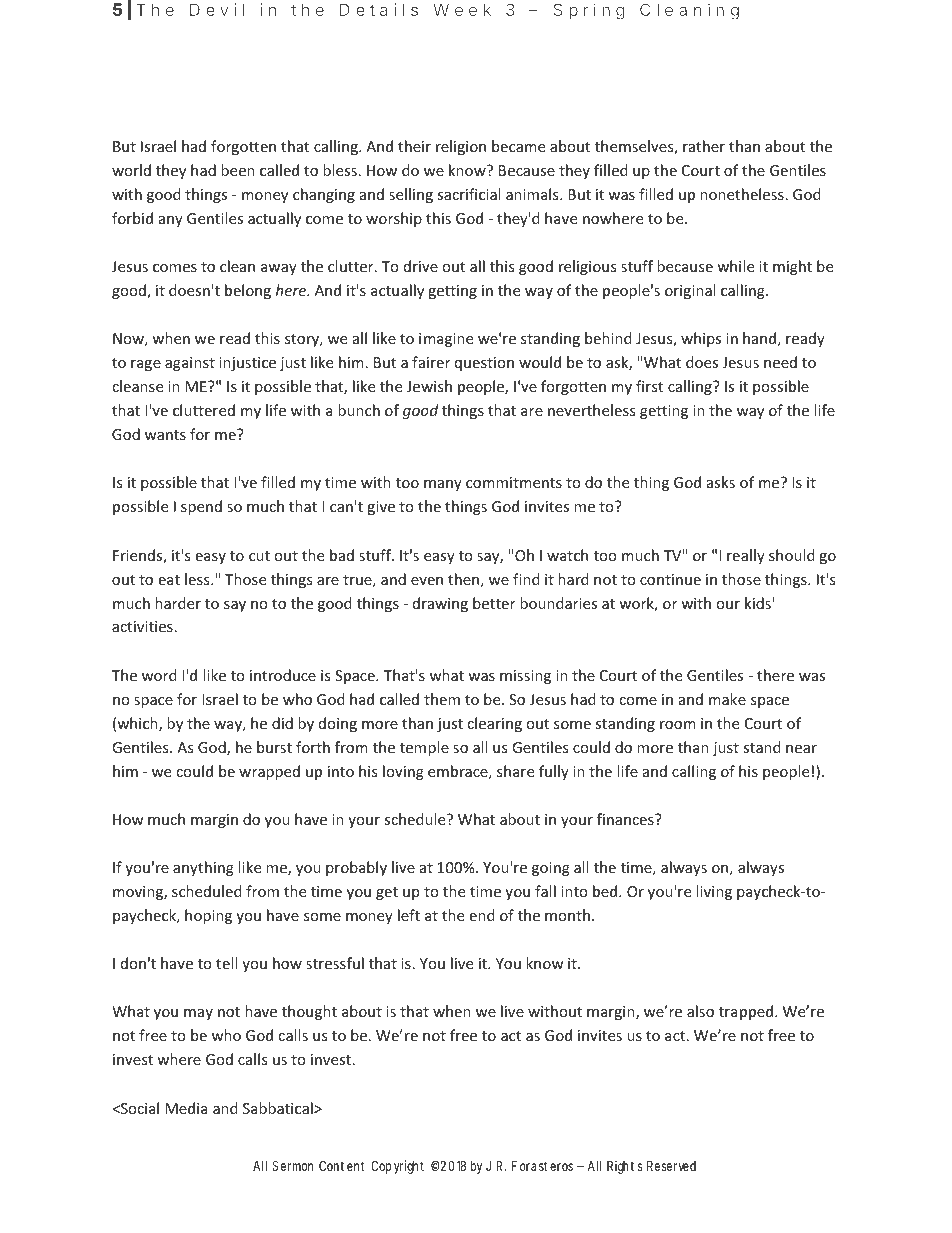 The image size is (952, 1233). What do you see at coordinates (525, 677) in the document?
I see `missing` at bounding box center [525, 677].
